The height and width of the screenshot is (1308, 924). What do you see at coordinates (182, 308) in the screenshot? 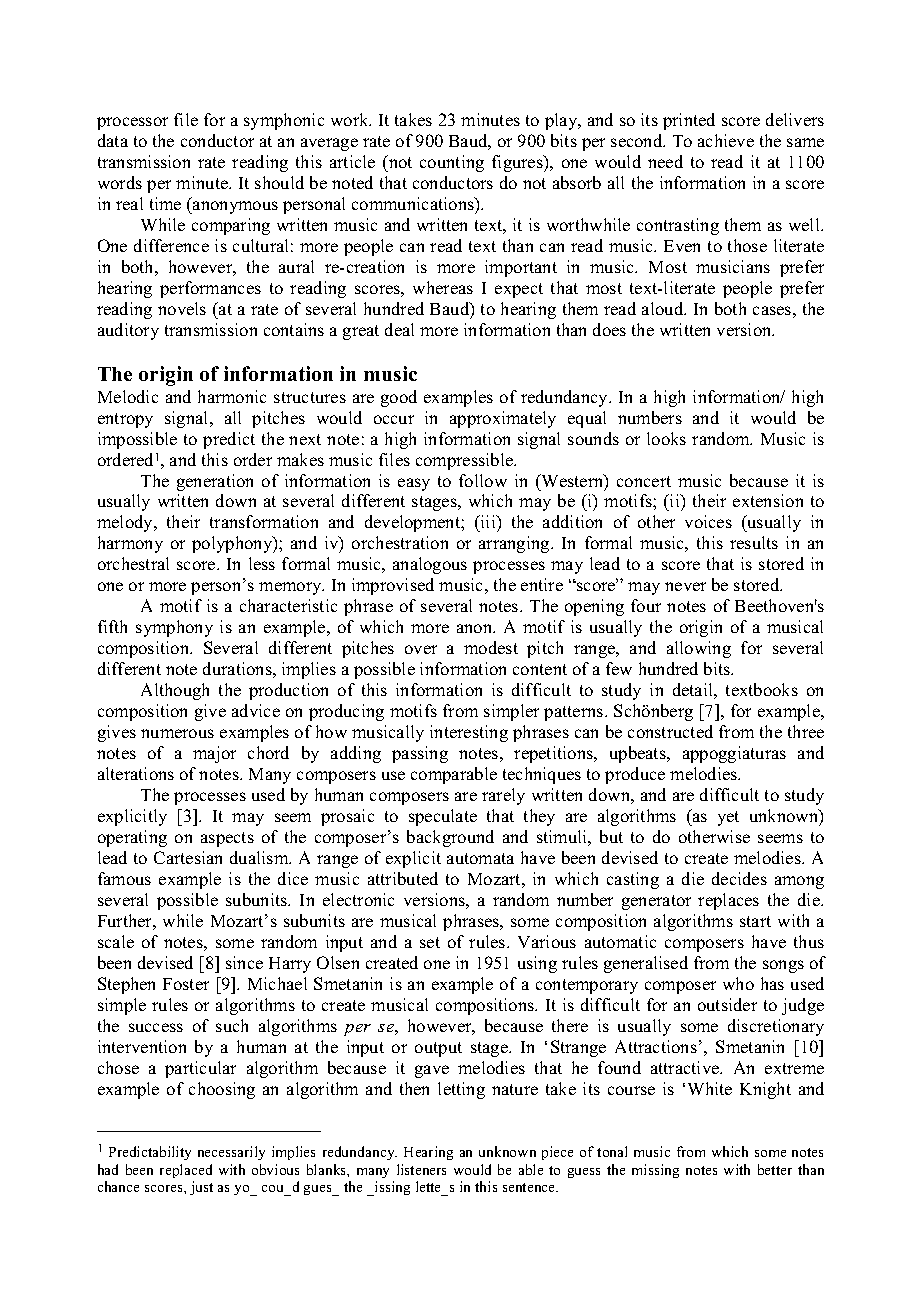
I see `novels` at bounding box center [182, 308].
